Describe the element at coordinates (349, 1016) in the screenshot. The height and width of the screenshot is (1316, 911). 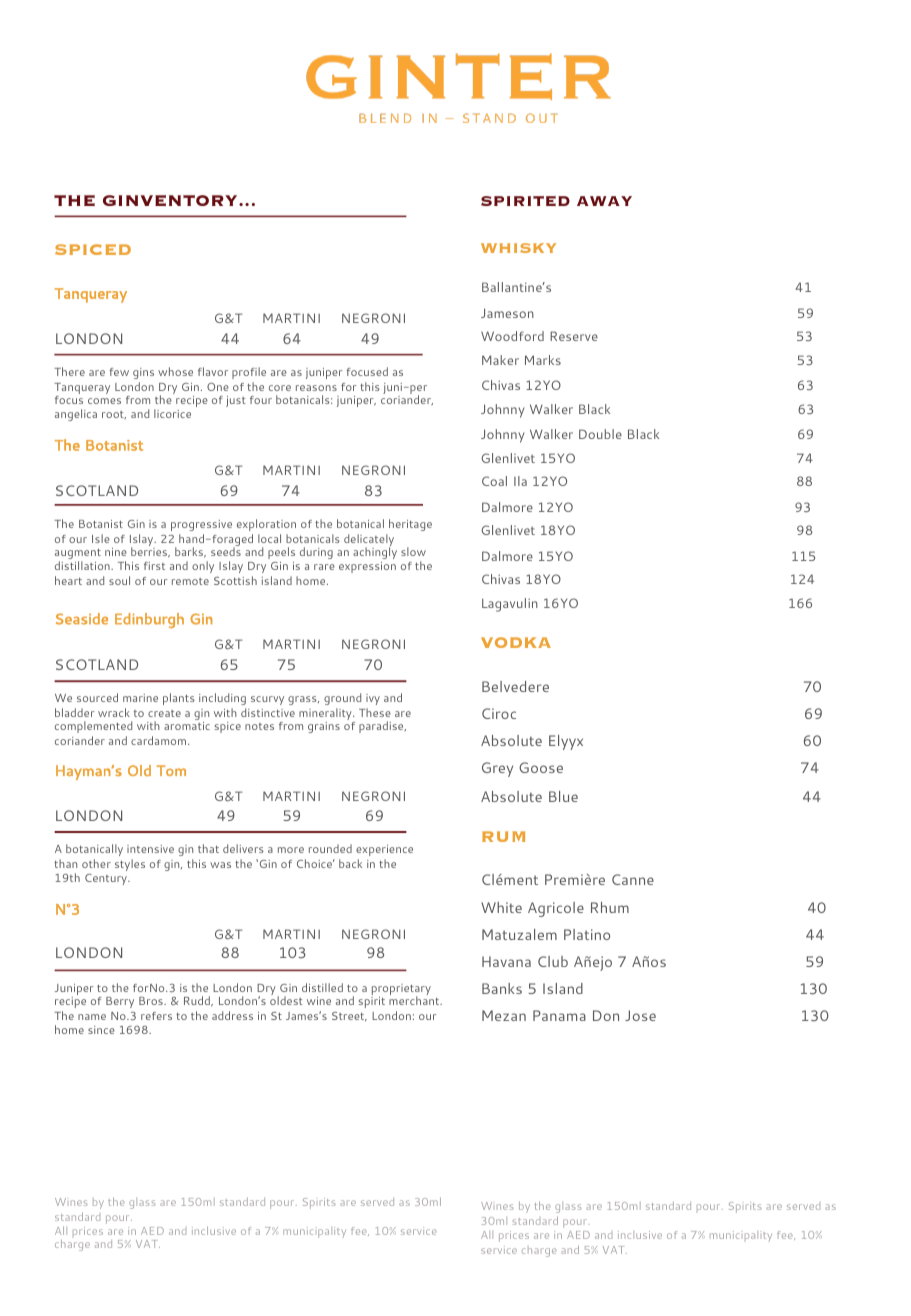
I see `Street` at that location.
